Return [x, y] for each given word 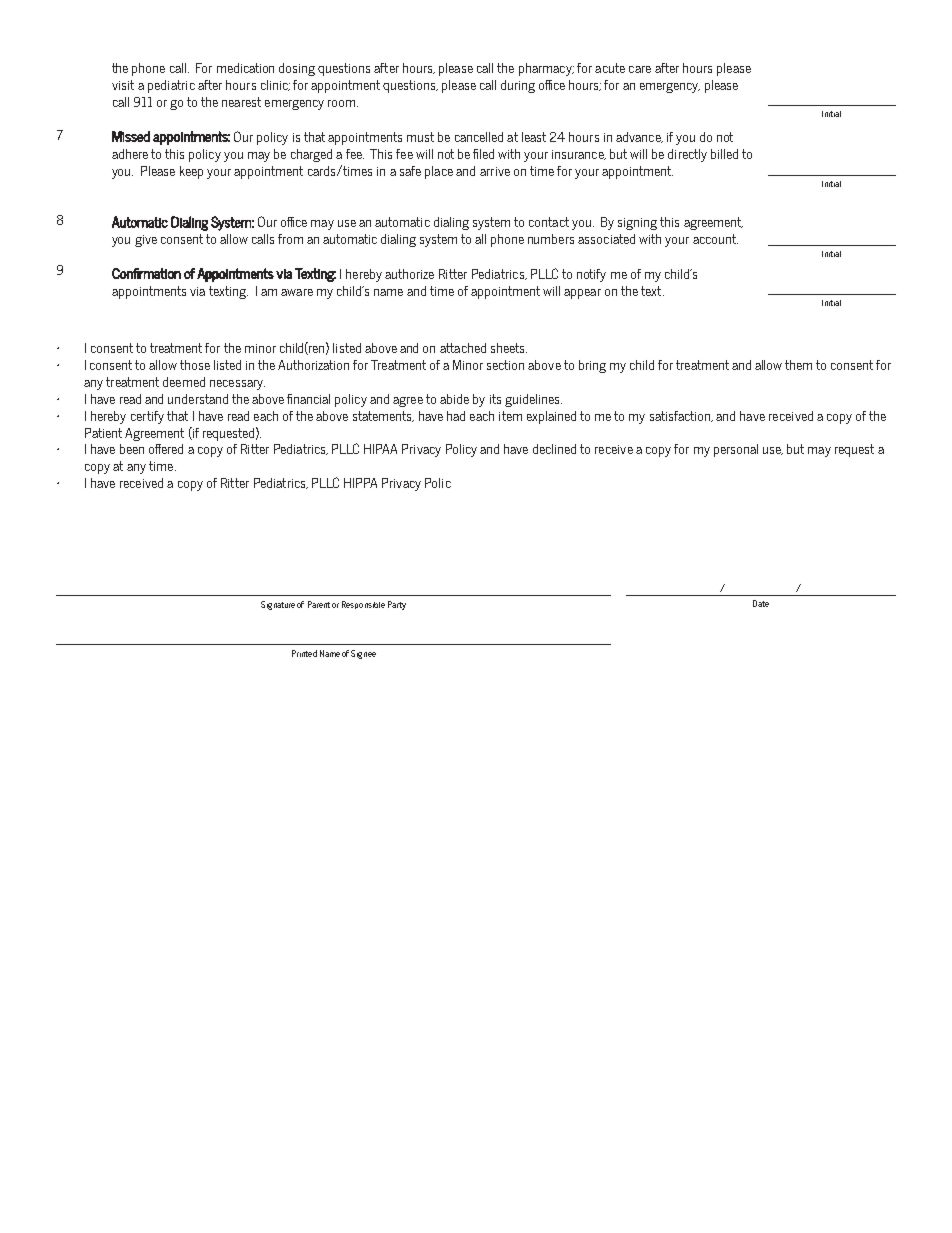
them [798, 365]
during [518, 86]
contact [549, 222]
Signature [278, 605]
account [715, 239]
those [195, 365]
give [146, 241]
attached [463, 348]
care [640, 69]
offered [166, 449]
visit [123, 85]
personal [736, 450]
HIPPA [360, 483]
